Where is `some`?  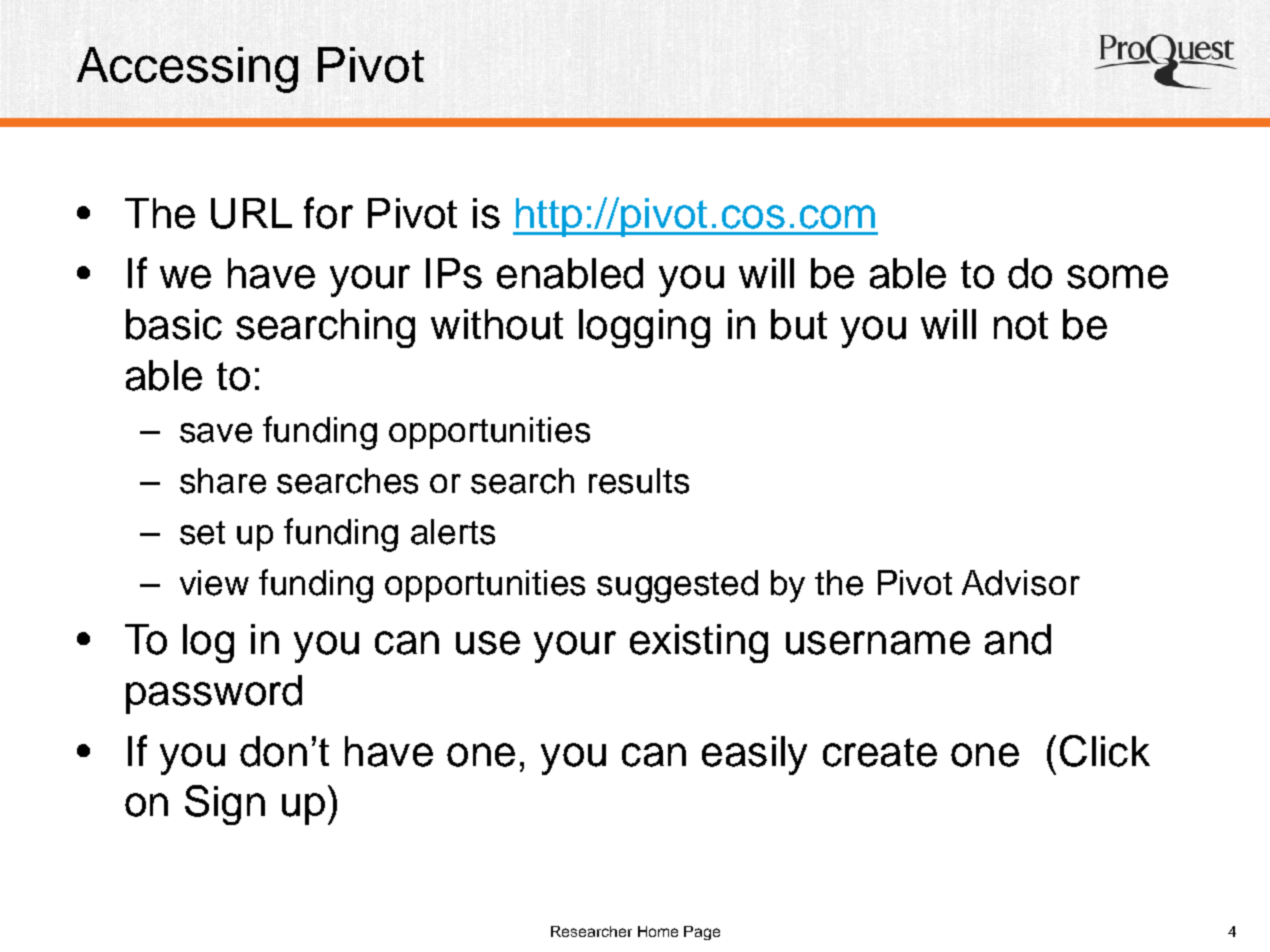
some is located at coordinates (1117, 277).
